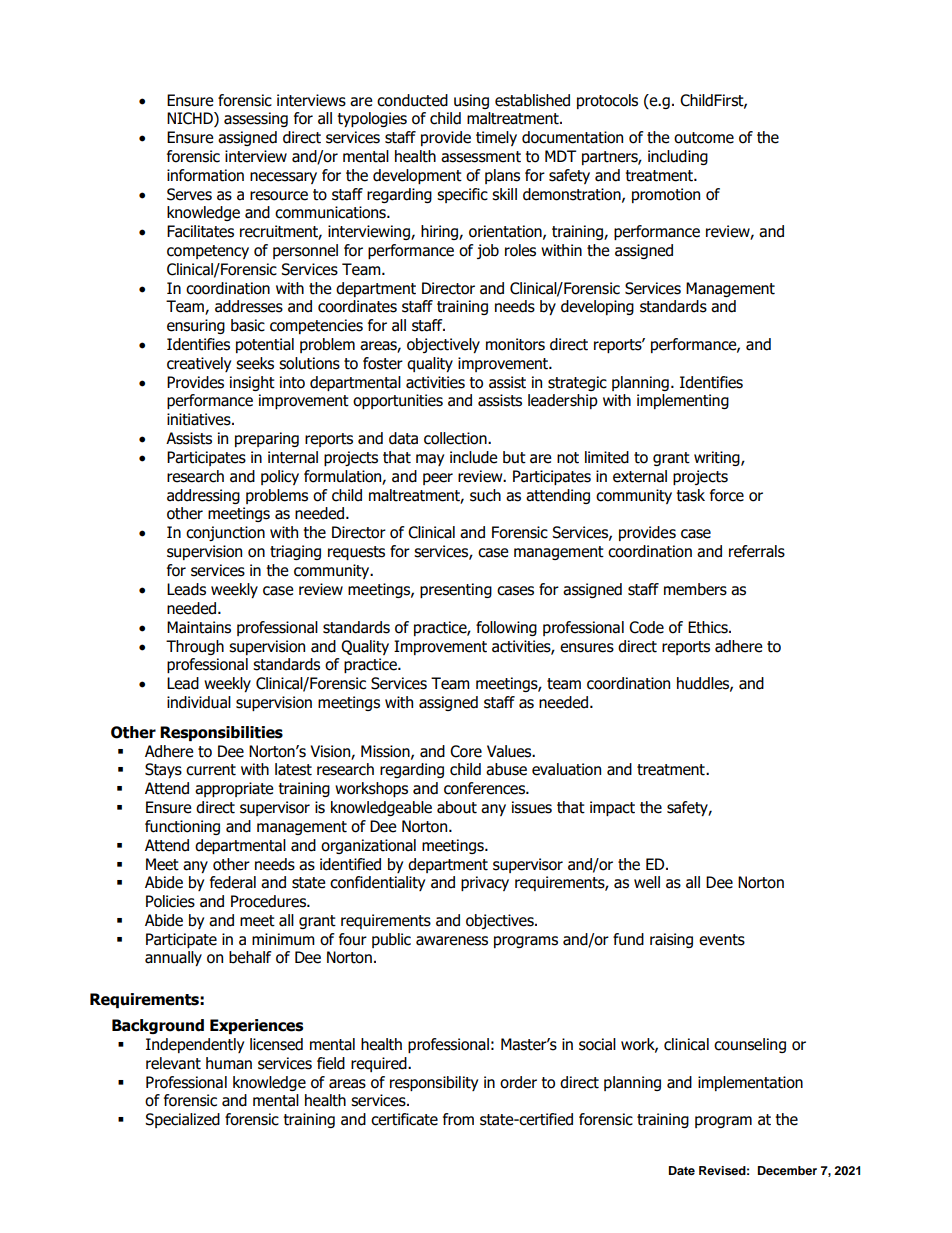 The image size is (952, 1233). What do you see at coordinates (612, 808) in the screenshot?
I see `impact` at bounding box center [612, 808].
